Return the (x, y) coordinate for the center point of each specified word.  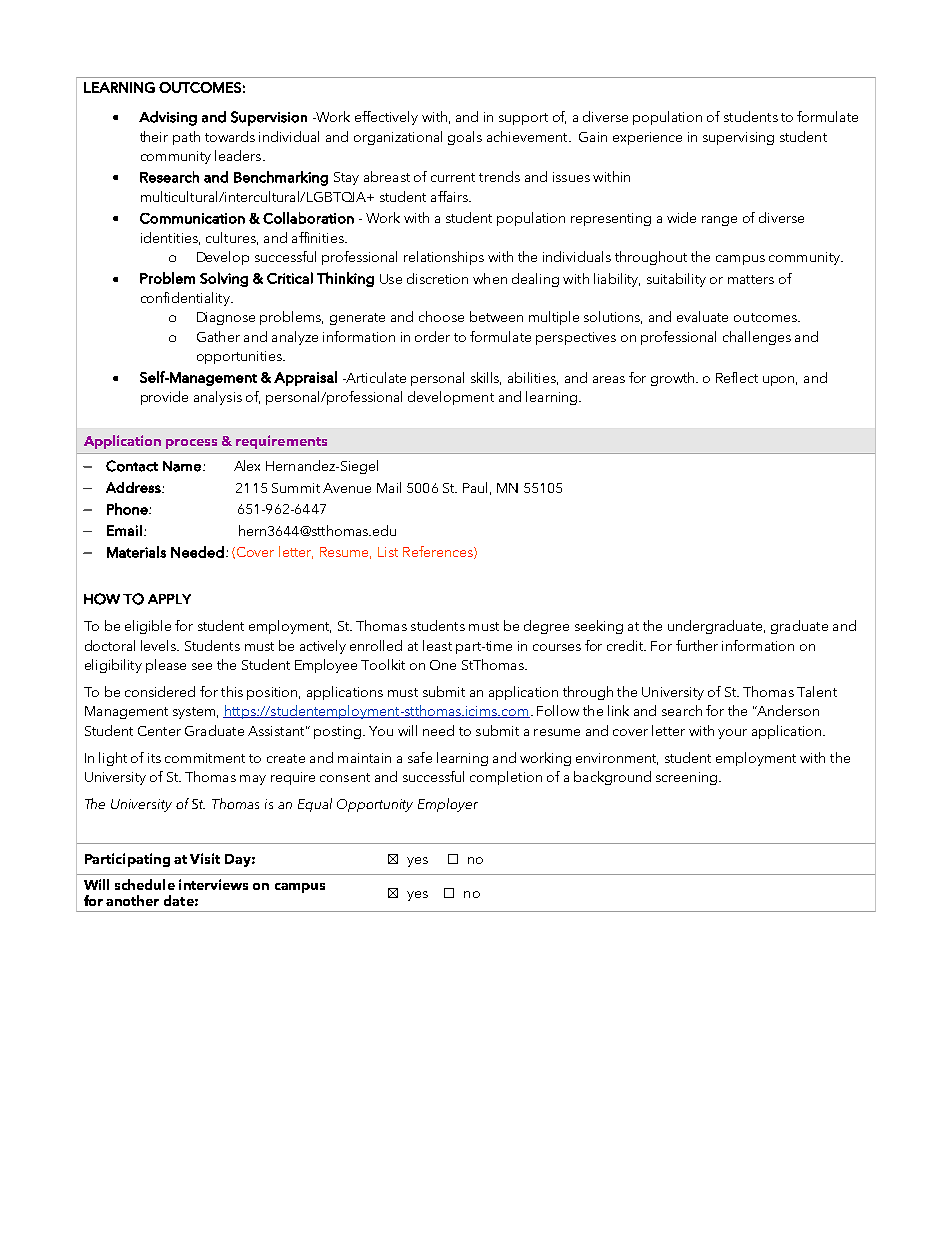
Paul (475, 487)
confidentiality (186, 299)
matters (751, 279)
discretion (437, 278)
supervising (738, 138)
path (186, 138)
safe (420, 757)
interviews (213, 884)
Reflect (737, 377)
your (732, 734)
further (697, 645)
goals (465, 138)
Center (159, 731)
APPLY (169, 599)
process (191, 444)
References (439, 552)
